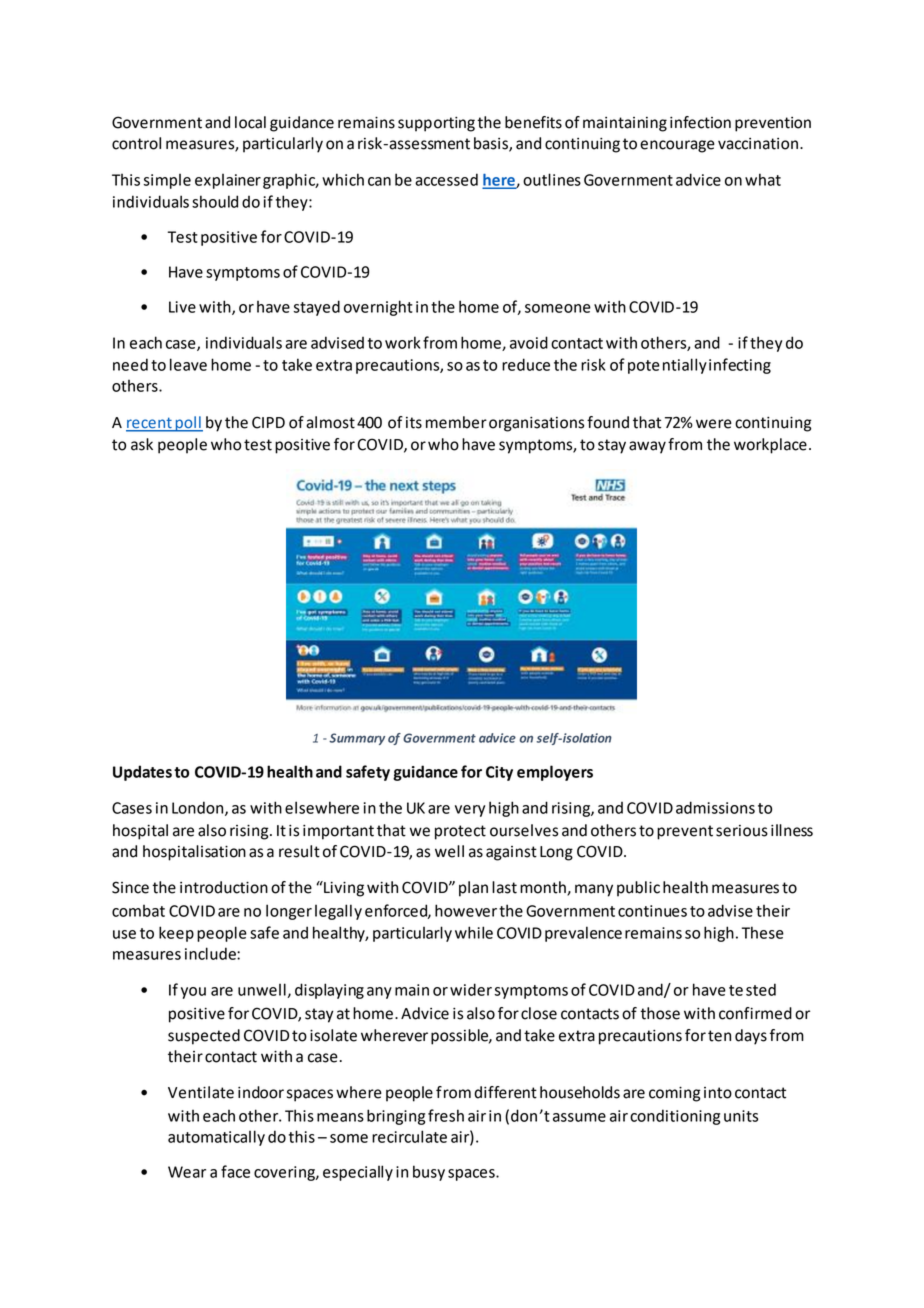 Image resolution: width=924 pixels, height=1308 pixels. Describe the element at coordinates (142, 773) in the screenshot. I see `Updates` at that location.
